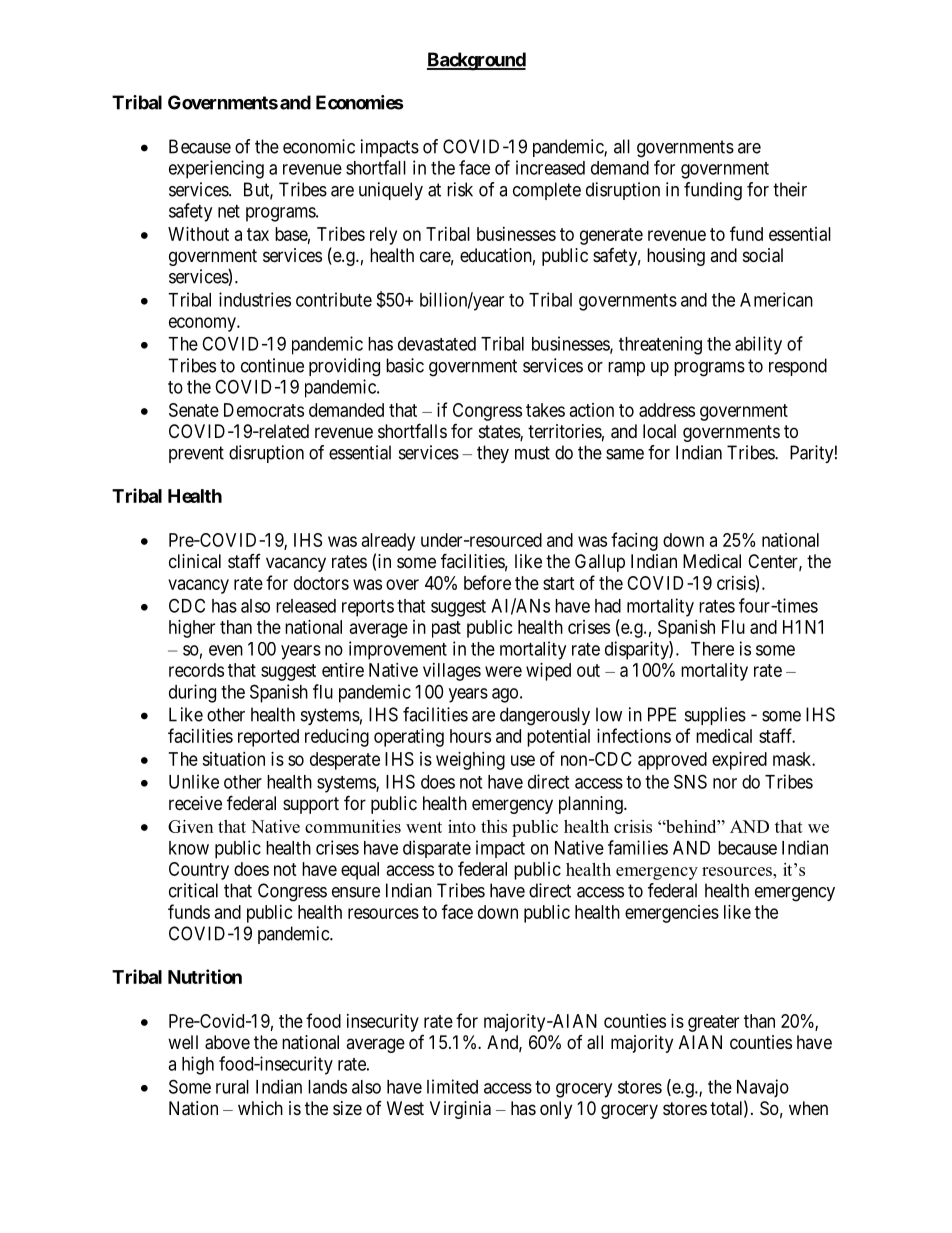  Describe the element at coordinates (311, 805) in the screenshot. I see `support` at that location.
